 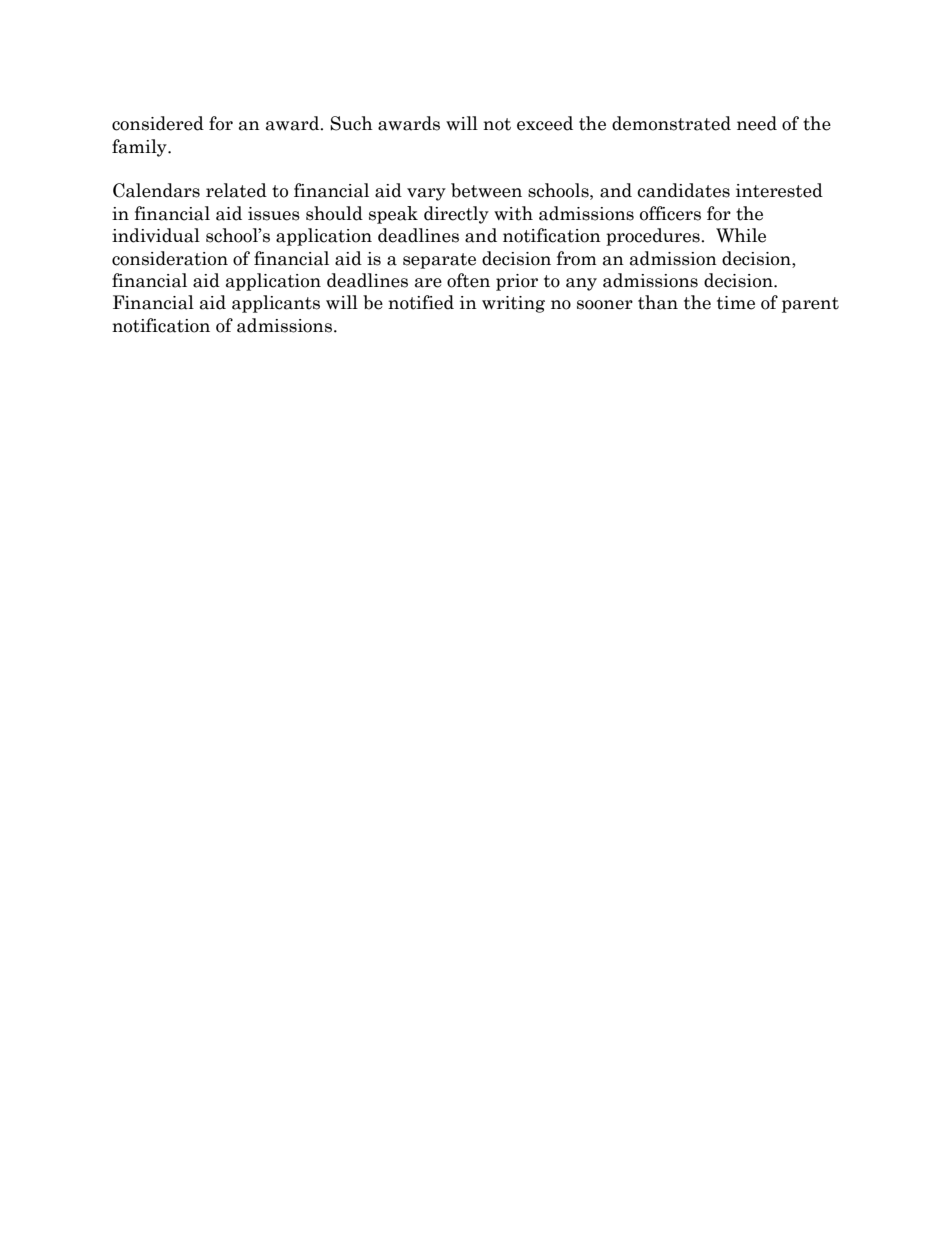 What do you see at coordinates (276, 304) in the page?
I see `applicants` at bounding box center [276, 304].
